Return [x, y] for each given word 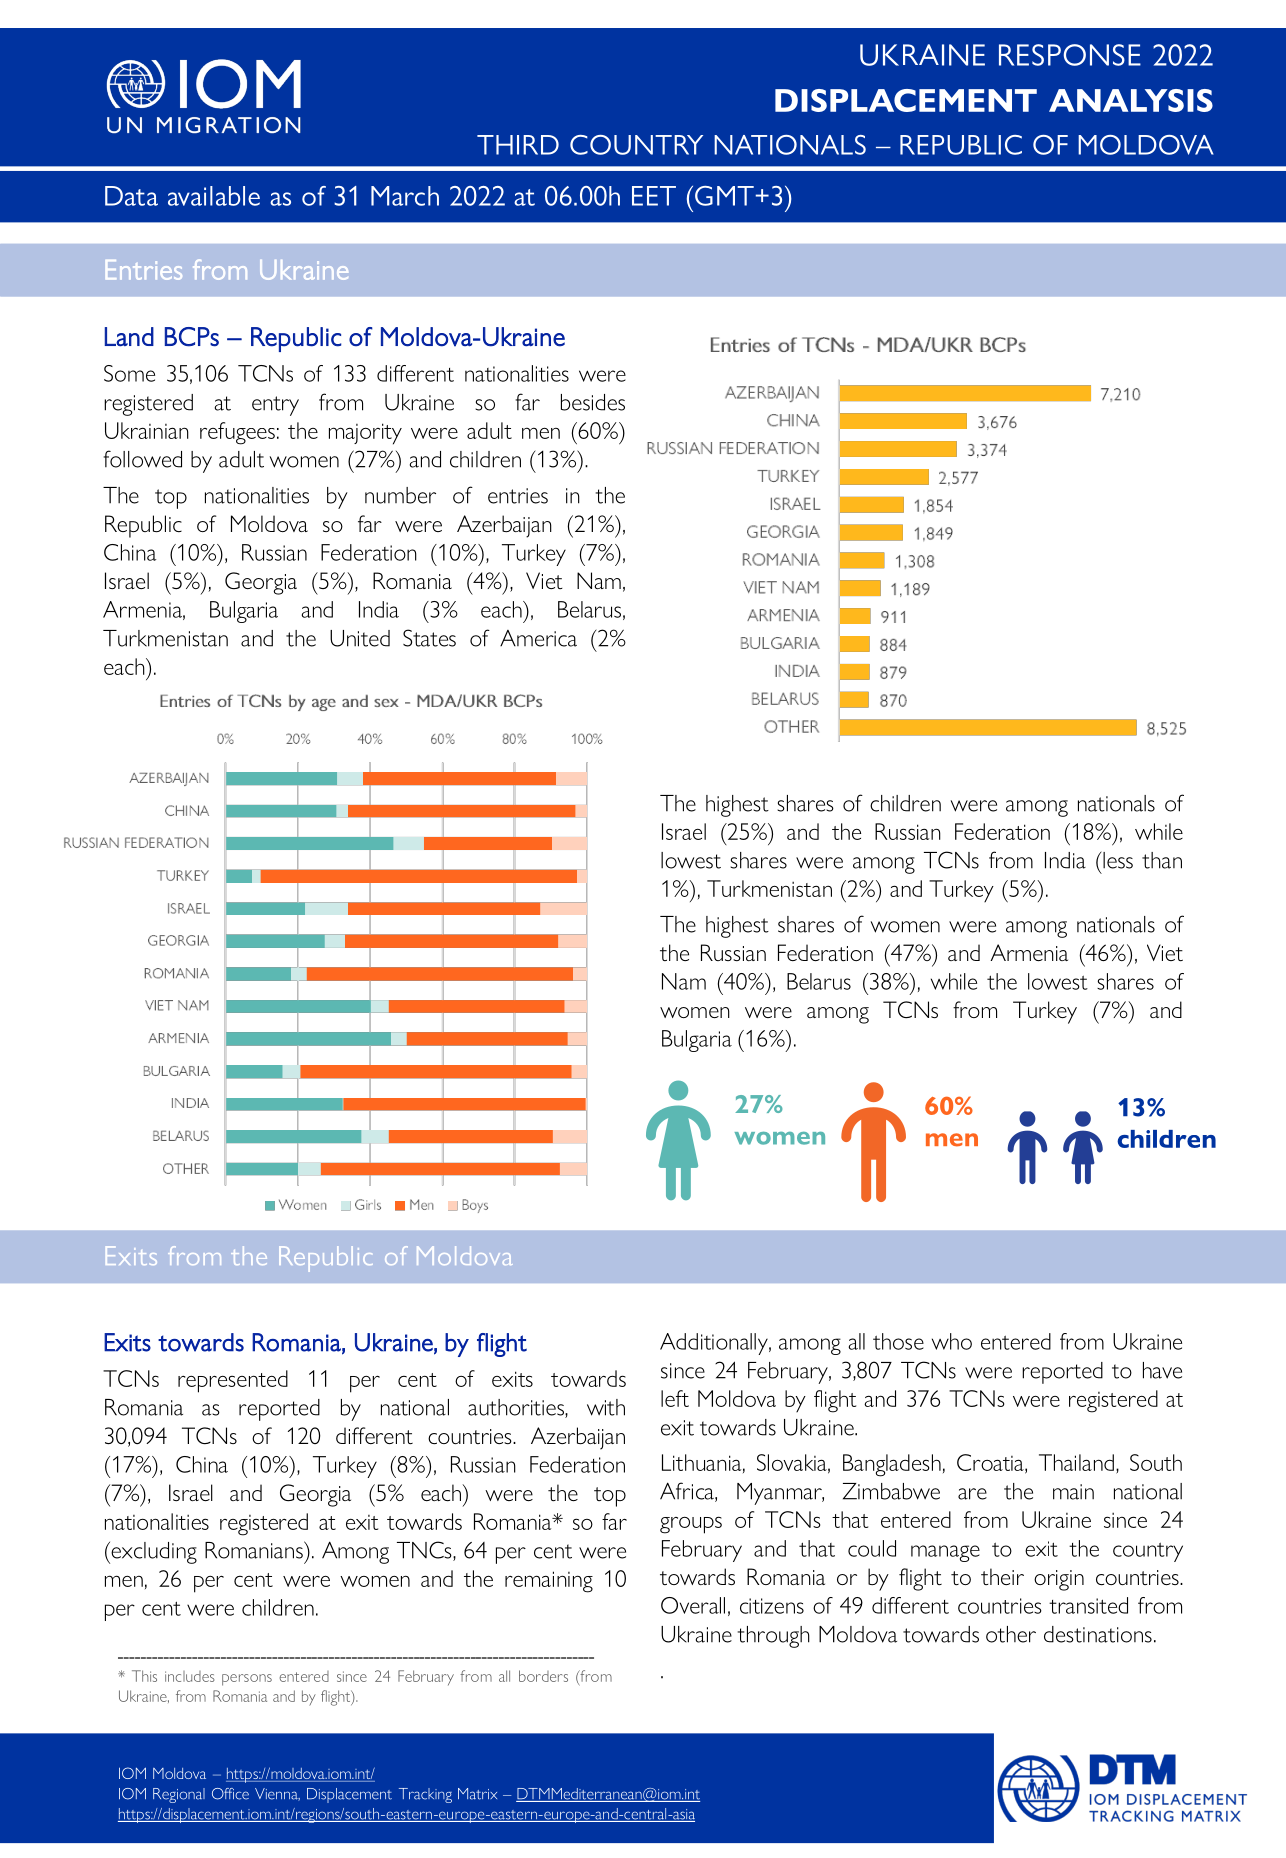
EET [654, 196]
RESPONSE [1070, 55]
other [1011, 1634]
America [538, 638]
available [214, 196]
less [1117, 860]
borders [543, 1676]
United [360, 638]
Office [230, 1794]
